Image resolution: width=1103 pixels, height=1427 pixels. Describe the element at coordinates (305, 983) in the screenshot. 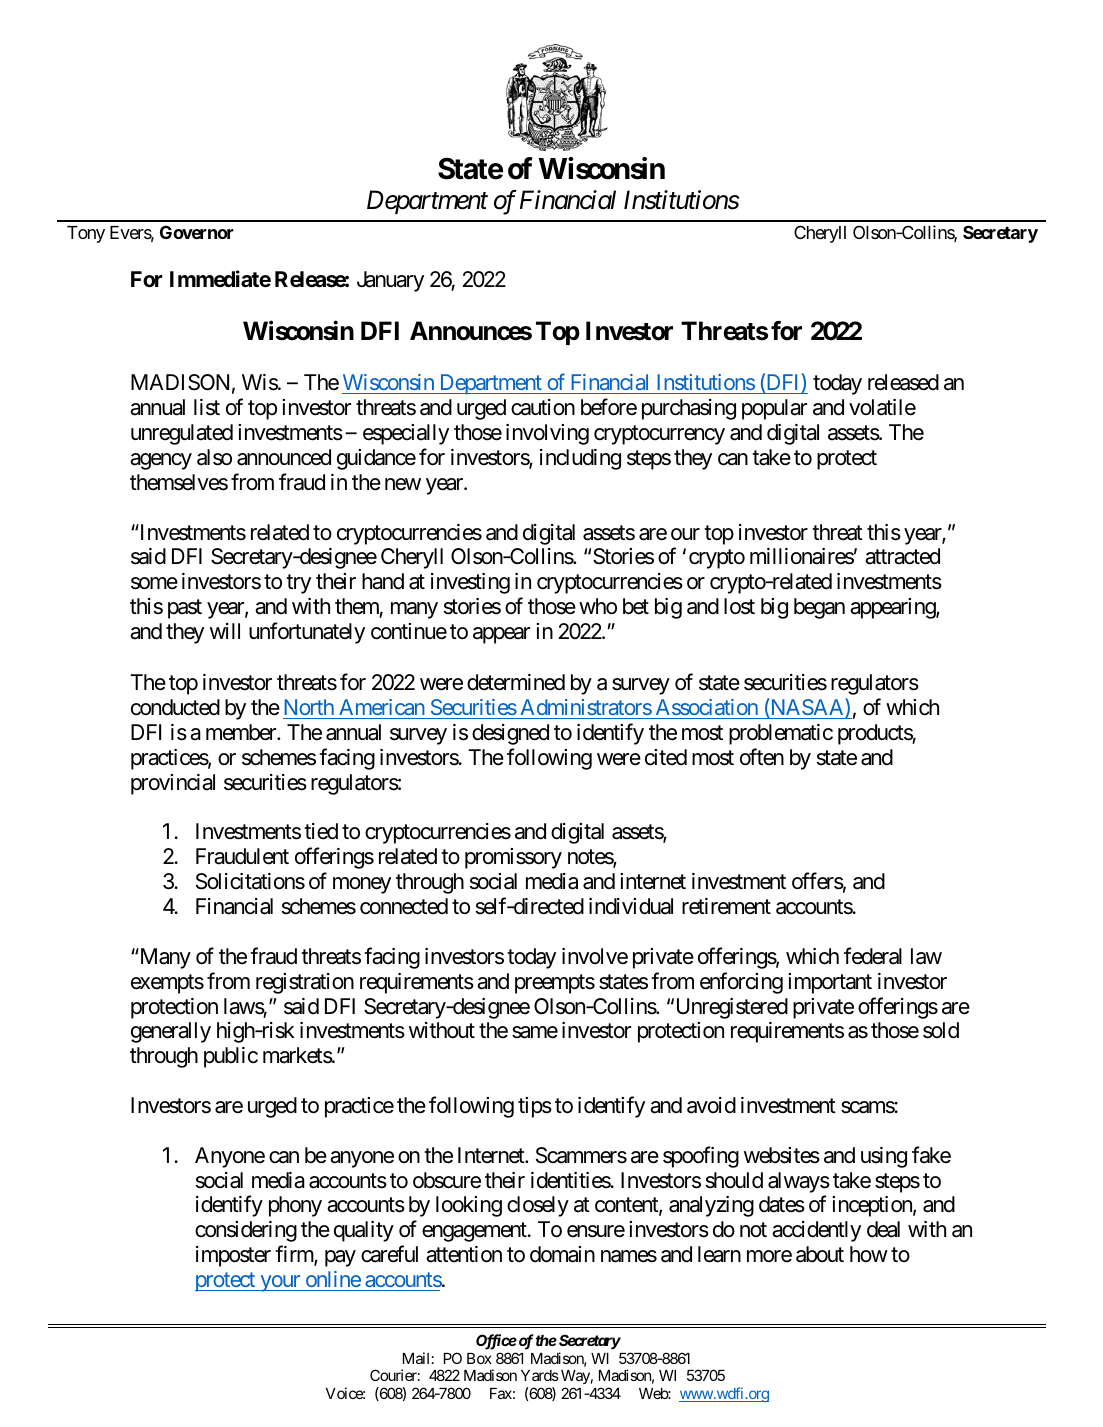

I see `registration` at that location.
